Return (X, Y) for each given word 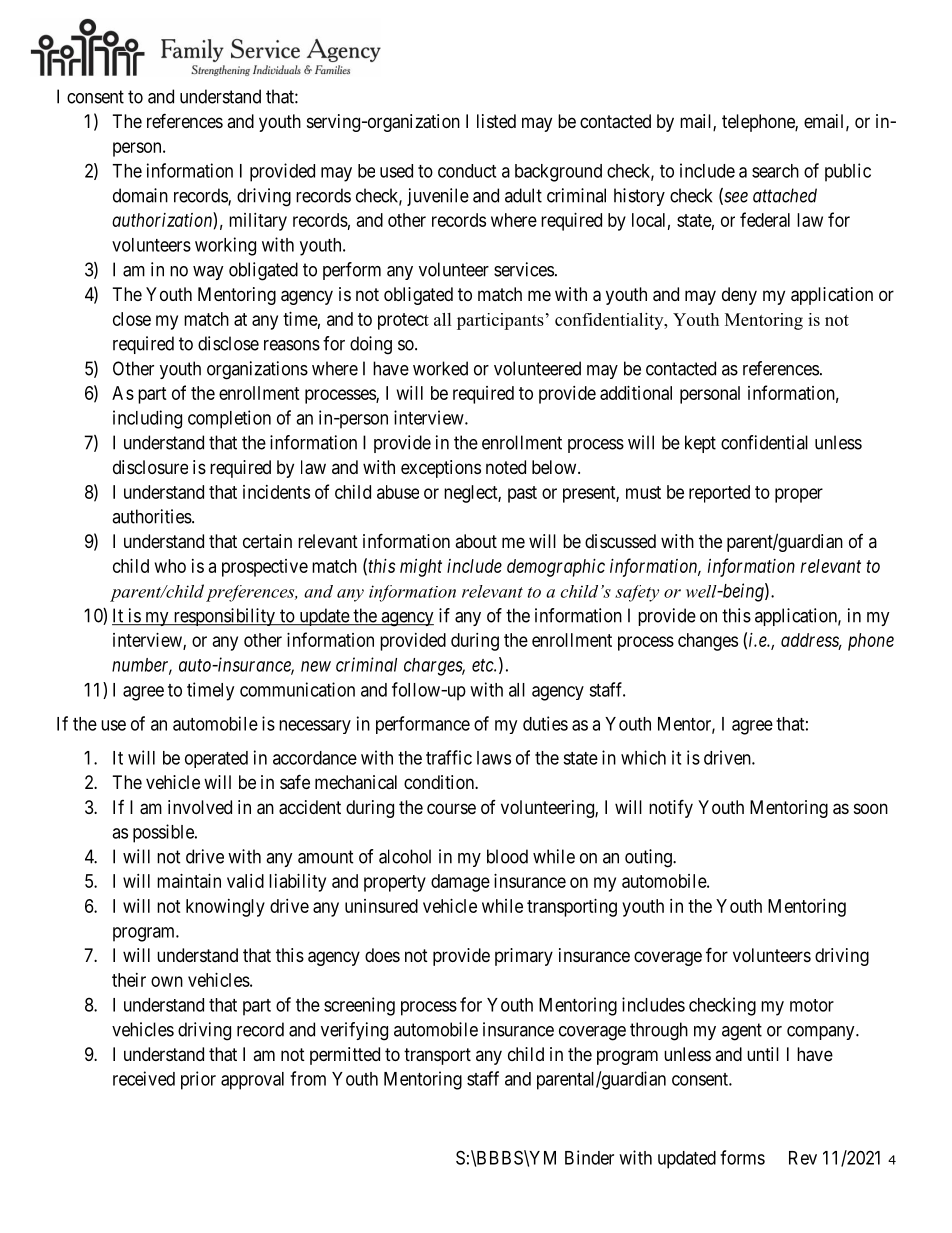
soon (871, 808)
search (775, 171)
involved (200, 807)
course (451, 808)
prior (198, 1080)
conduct (467, 171)
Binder (589, 1157)
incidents (276, 492)
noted (506, 467)
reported (719, 494)
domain (140, 195)
